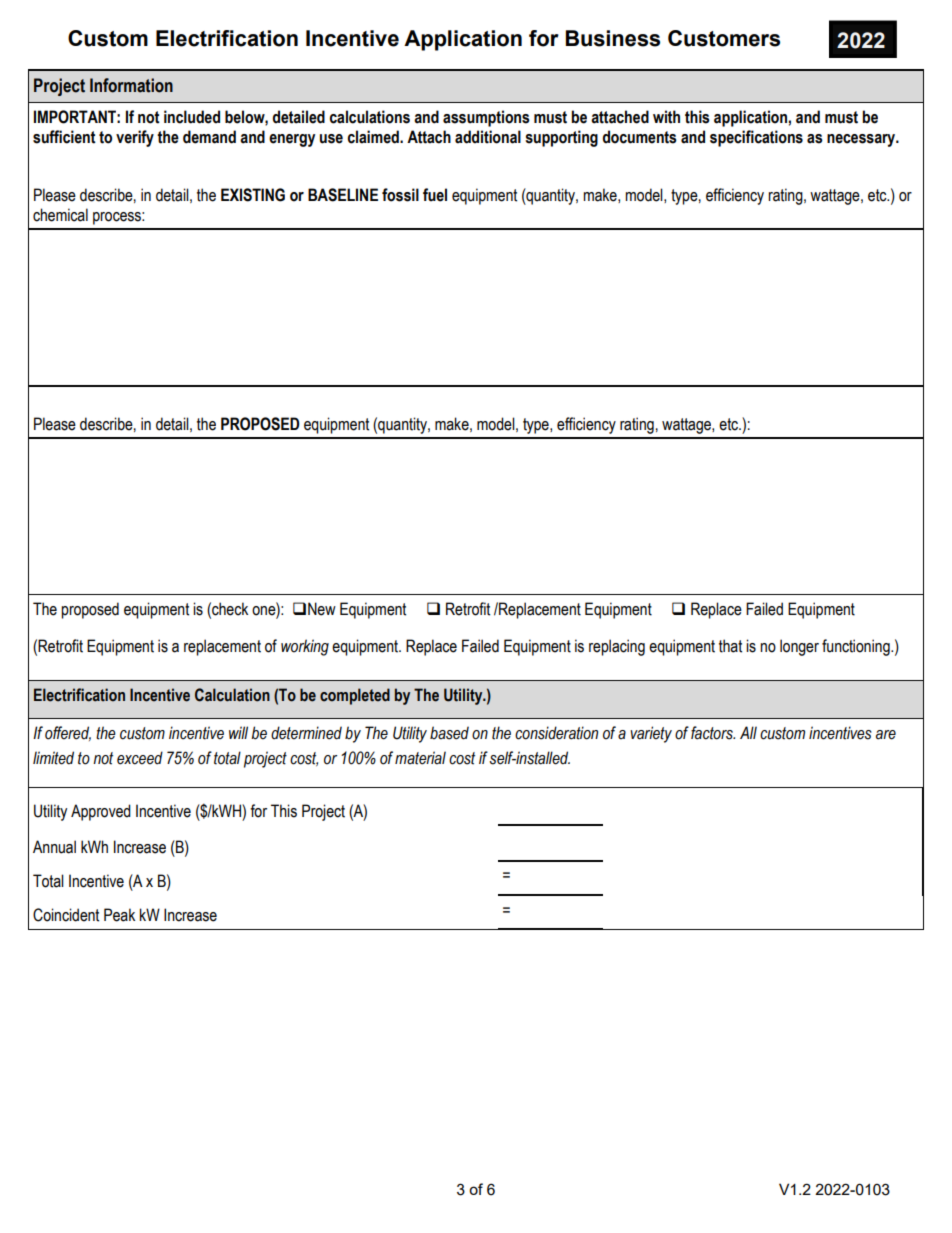 Image resolution: width=952 pixels, height=1233 pixels. What do you see at coordinates (238, 732) in the page?
I see `will` at bounding box center [238, 732].
